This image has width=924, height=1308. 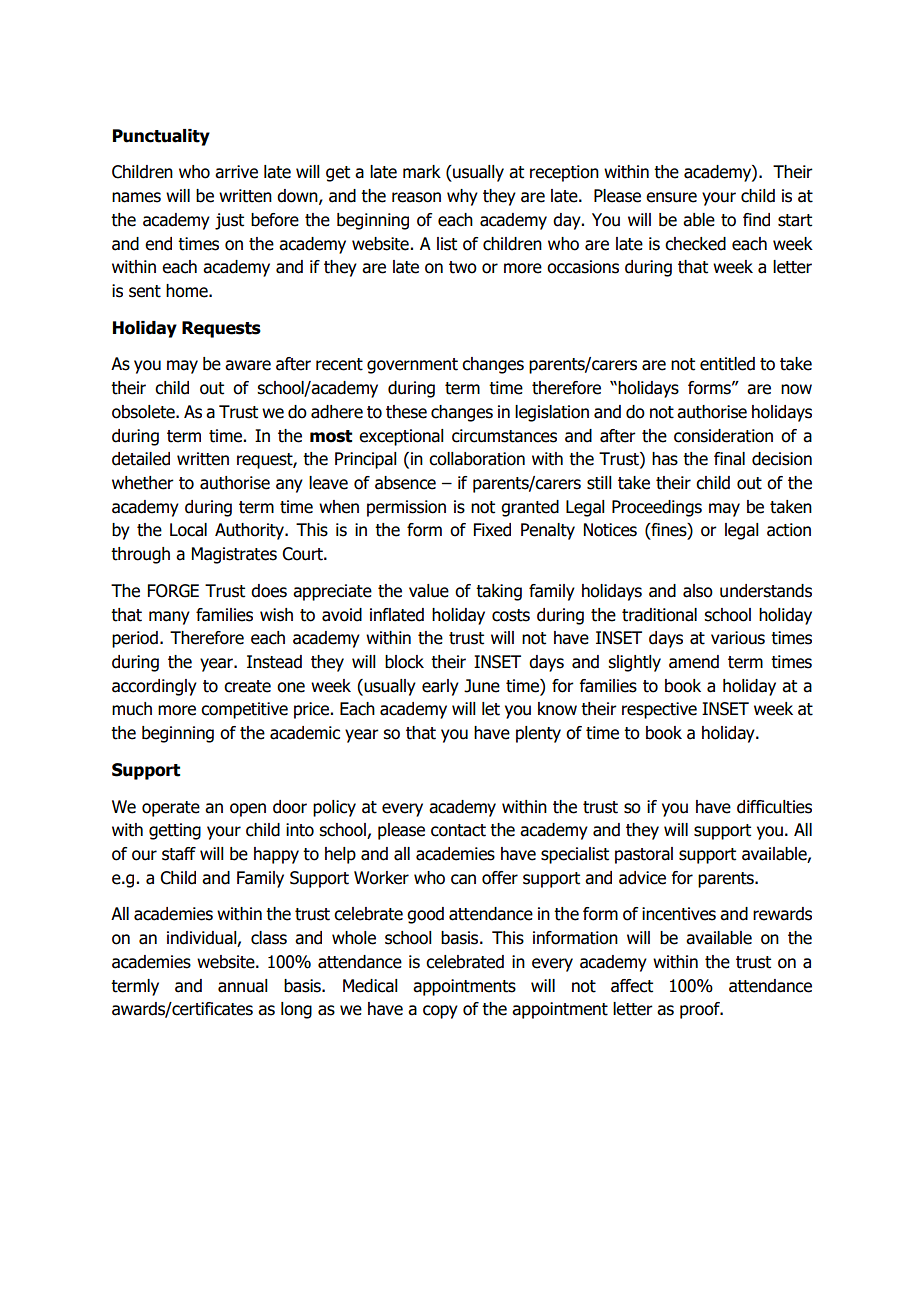 What do you see at coordinates (236, 172) in the image?
I see `arrive` at bounding box center [236, 172].
